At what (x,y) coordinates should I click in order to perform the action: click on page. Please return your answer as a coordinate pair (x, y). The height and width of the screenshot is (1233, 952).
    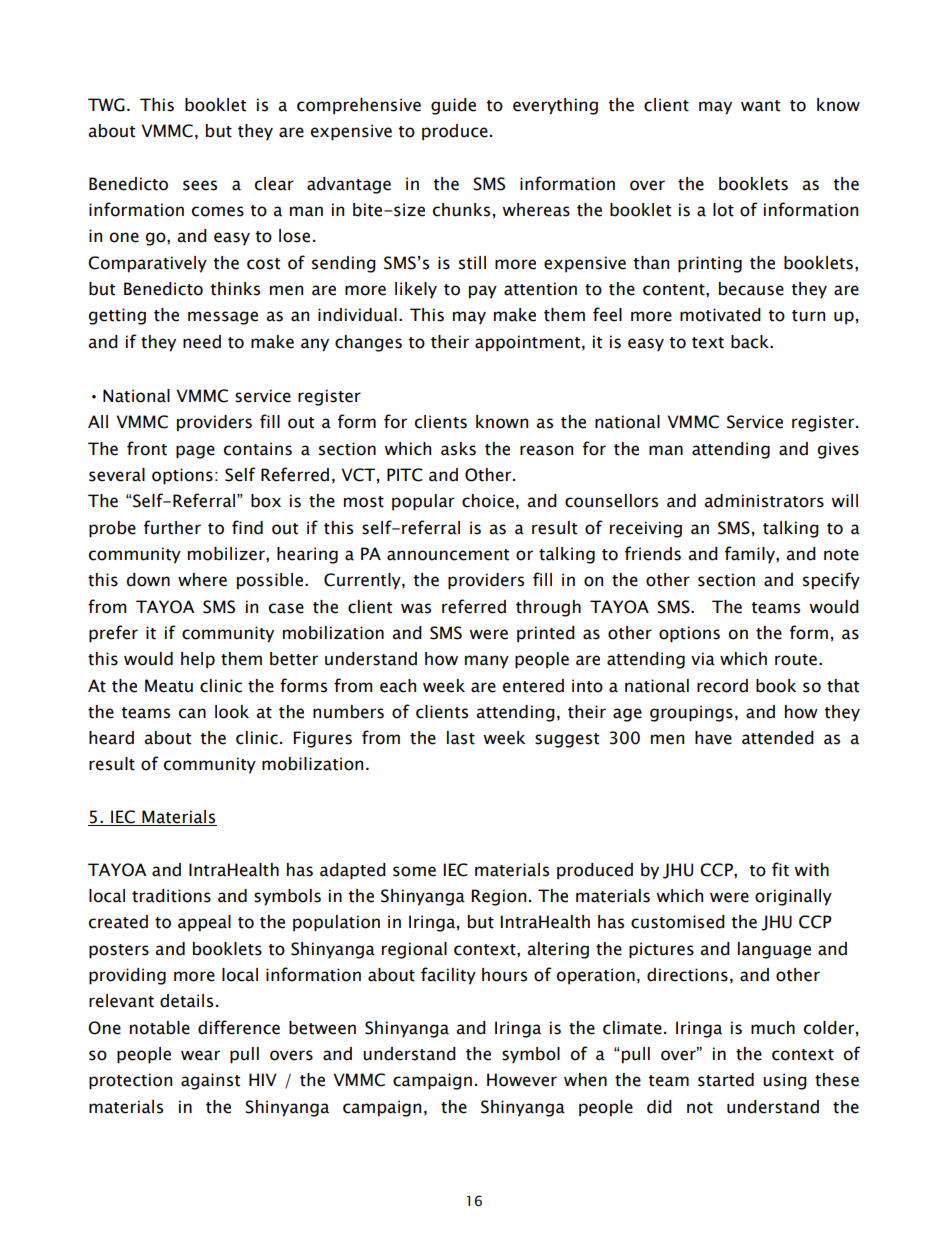
    Looking at the image, I should click on (195, 452).
